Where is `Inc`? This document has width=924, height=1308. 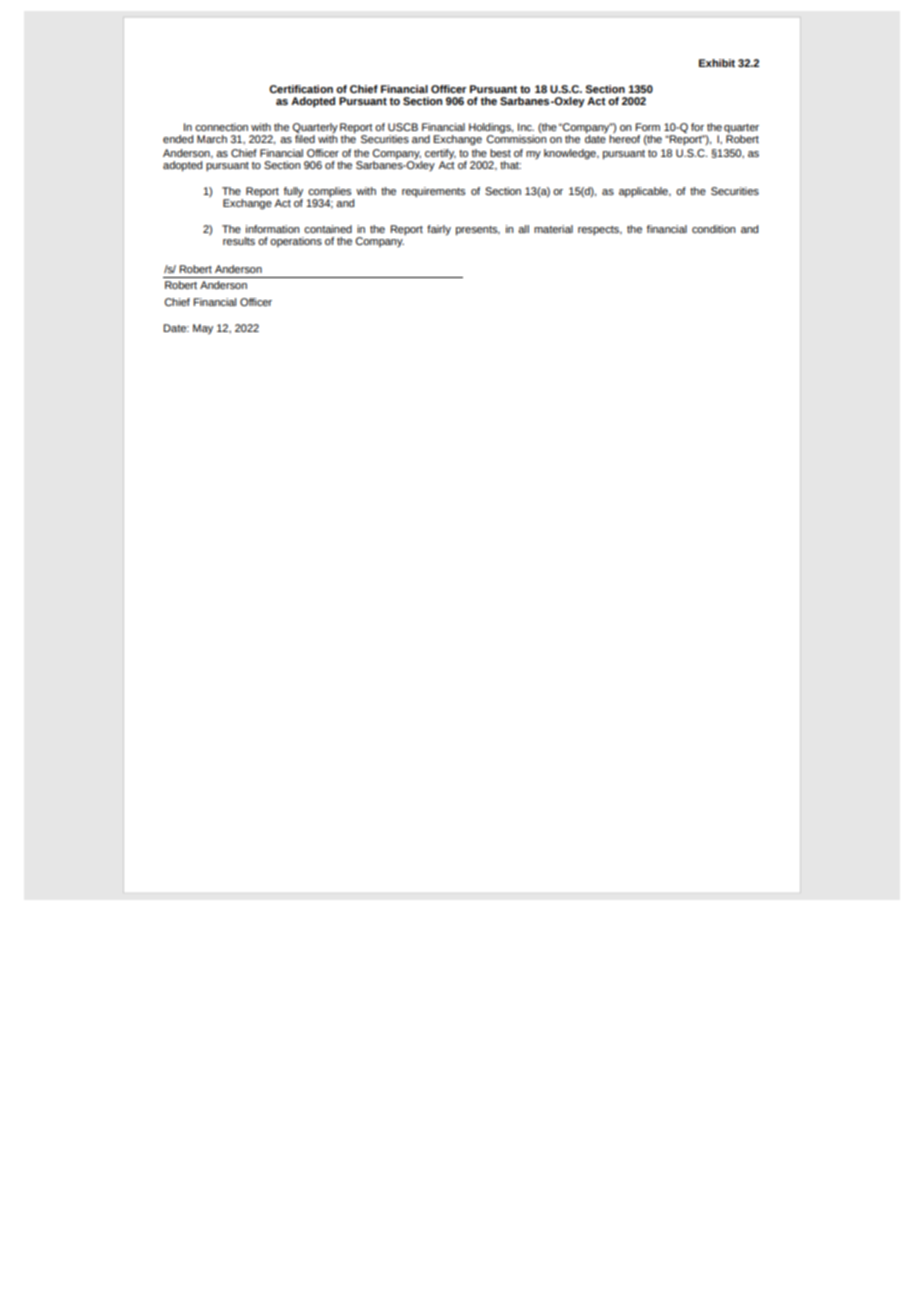
Inc is located at coordinates (526, 127).
